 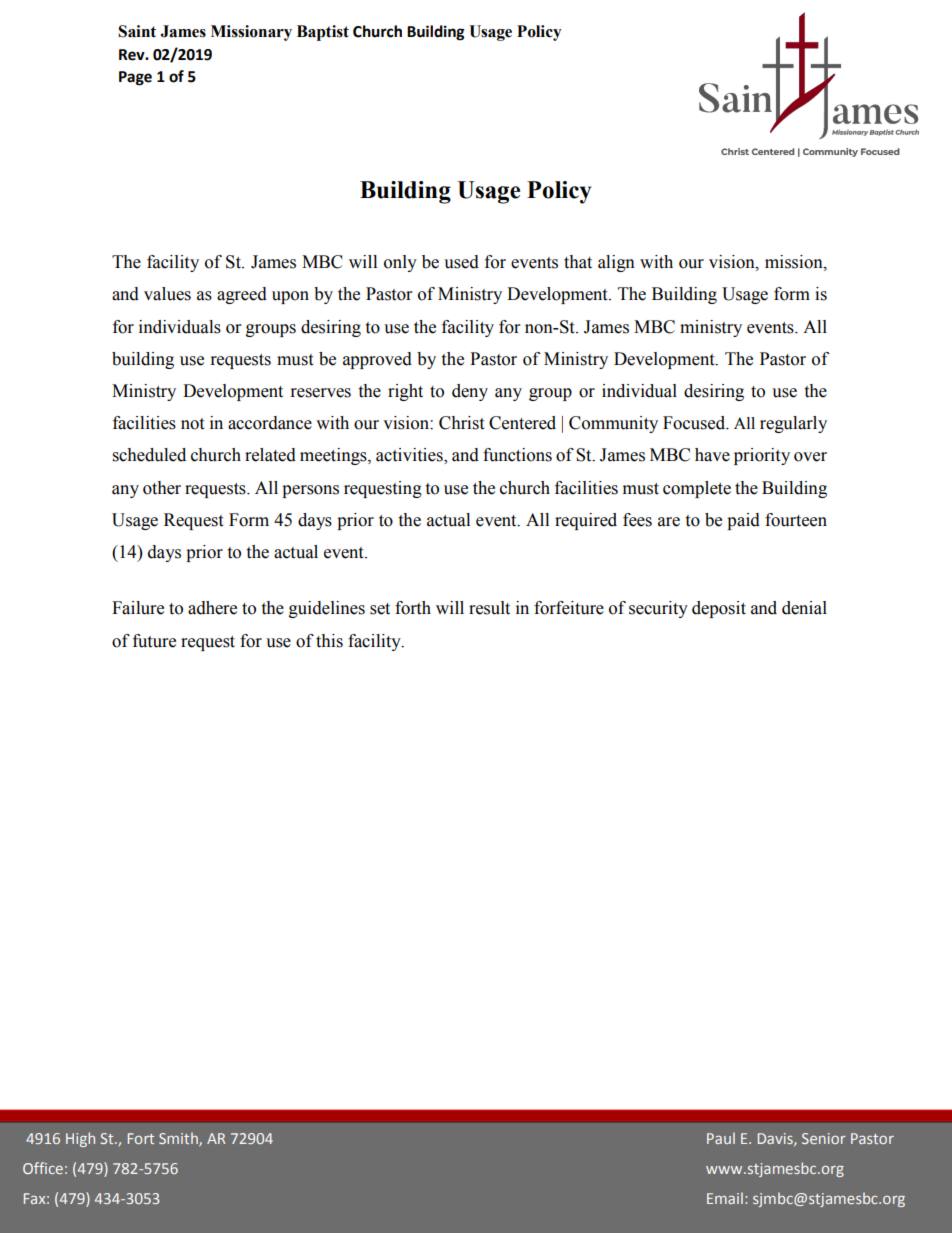 What do you see at coordinates (329, 641) in the screenshot?
I see `this` at bounding box center [329, 641].
